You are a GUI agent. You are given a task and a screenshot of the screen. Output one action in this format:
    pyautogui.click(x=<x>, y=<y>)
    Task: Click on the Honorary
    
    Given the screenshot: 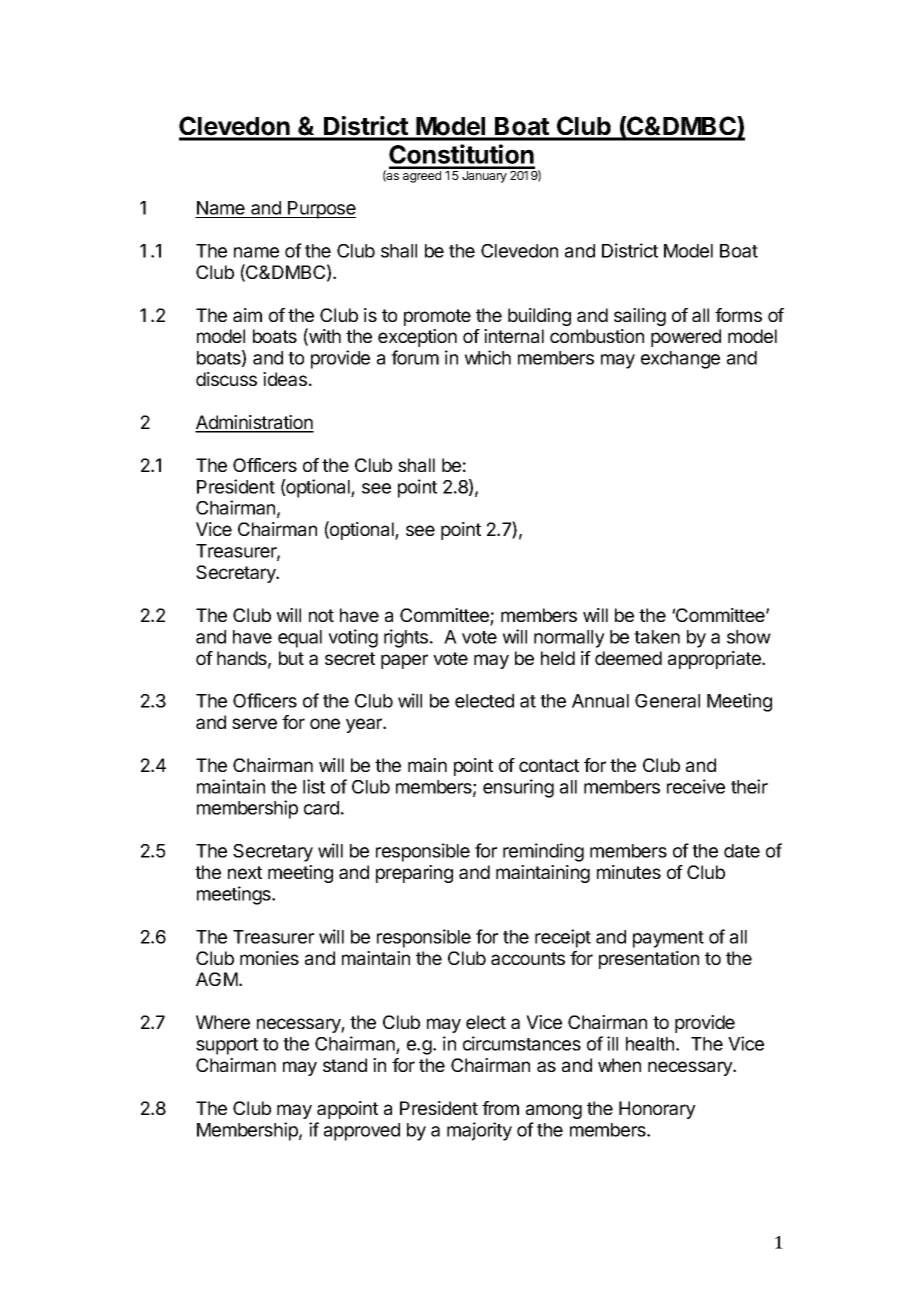 What is the action you would take?
    pyautogui.click(x=657, y=1110)
